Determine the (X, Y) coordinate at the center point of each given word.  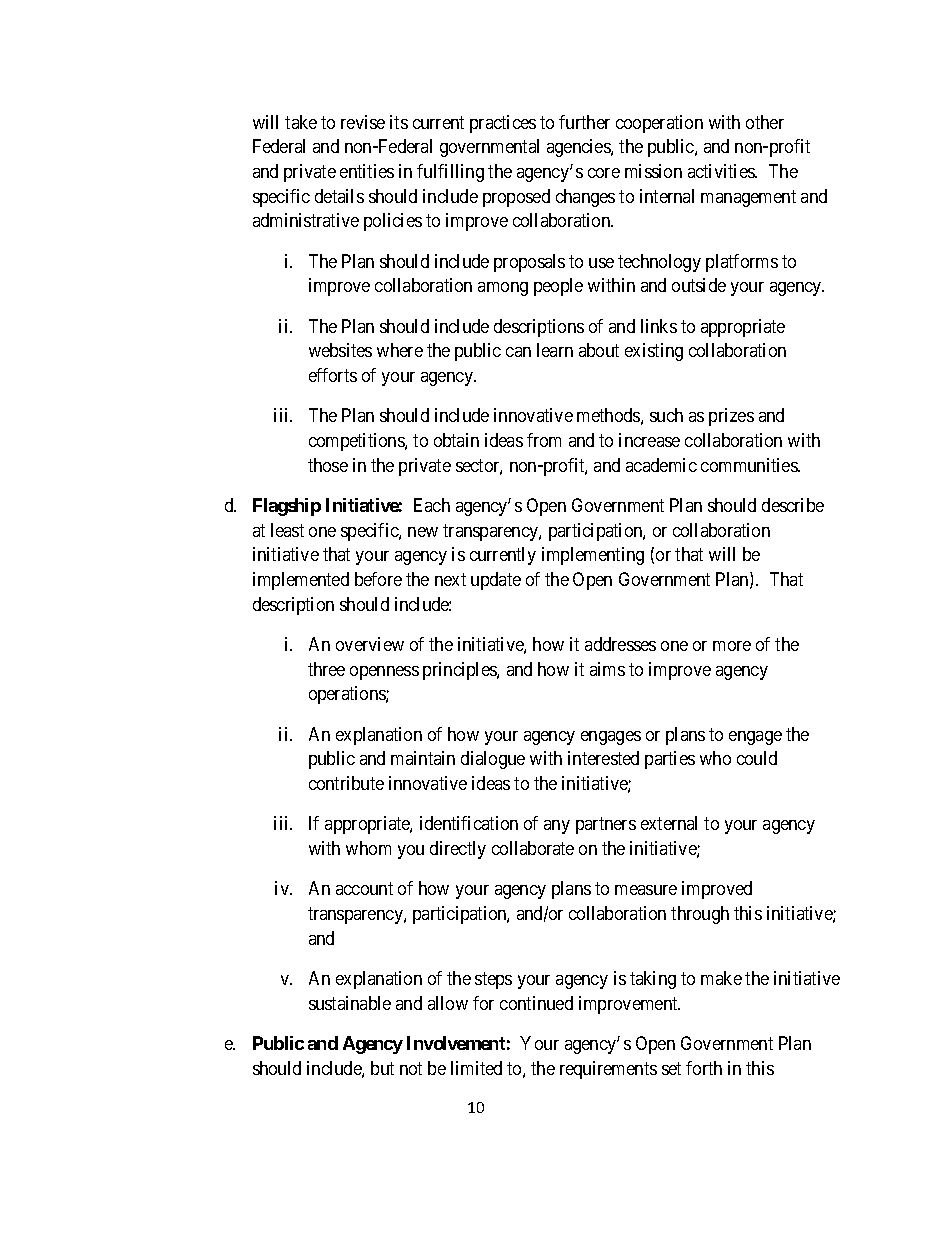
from (544, 440)
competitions (357, 442)
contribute (346, 783)
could (757, 758)
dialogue (493, 760)
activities (722, 171)
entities (367, 171)
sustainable (350, 1003)
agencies (579, 148)
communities (750, 465)
